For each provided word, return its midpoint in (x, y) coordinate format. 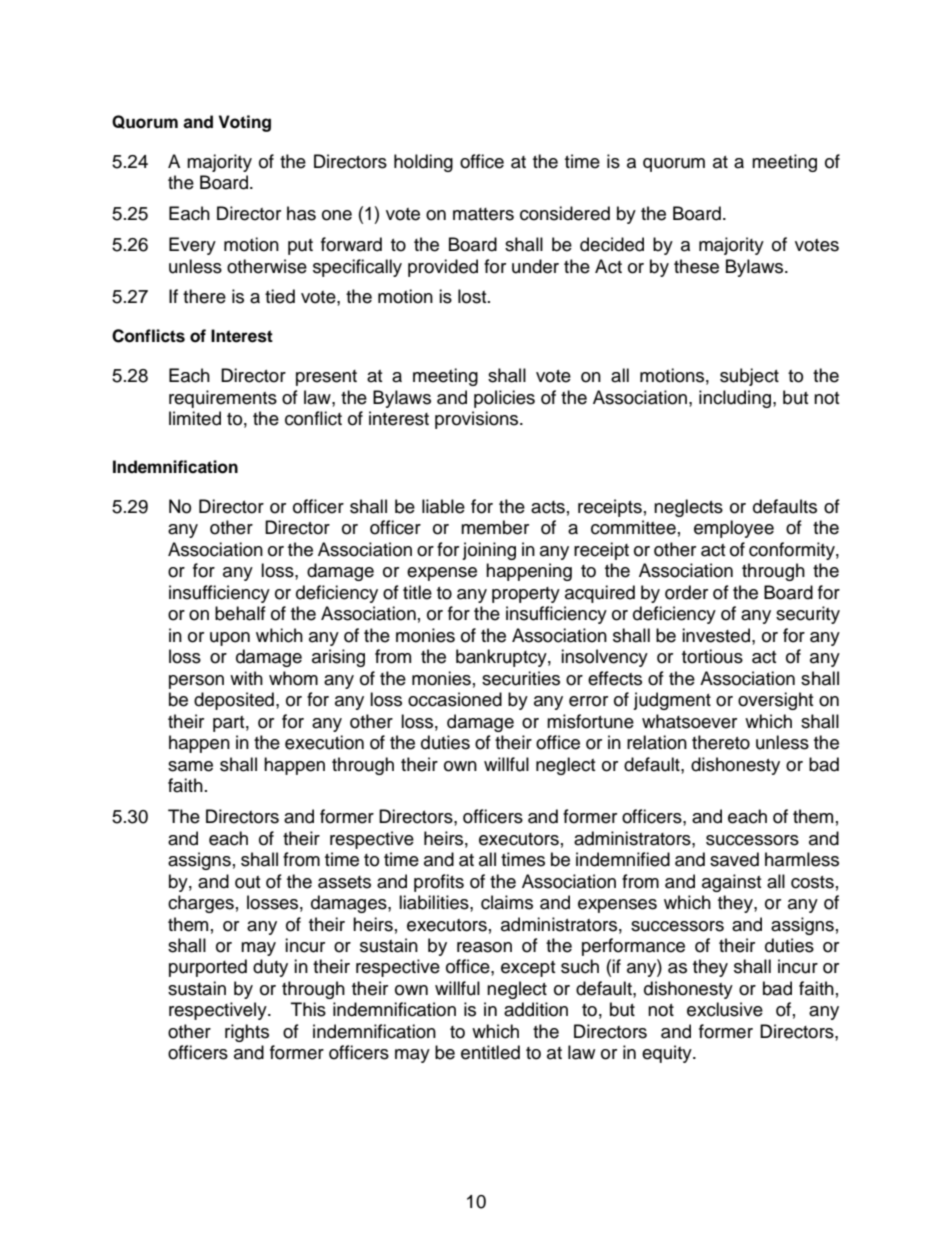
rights (247, 1033)
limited (195, 418)
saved (734, 859)
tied (280, 296)
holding (423, 163)
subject (749, 377)
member (495, 527)
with (246, 678)
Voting (245, 123)
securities (521, 678)
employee (734, 529)
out (247, 882)
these (696, 266)
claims (507, 902)
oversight (775, 701)
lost (473, 296)
